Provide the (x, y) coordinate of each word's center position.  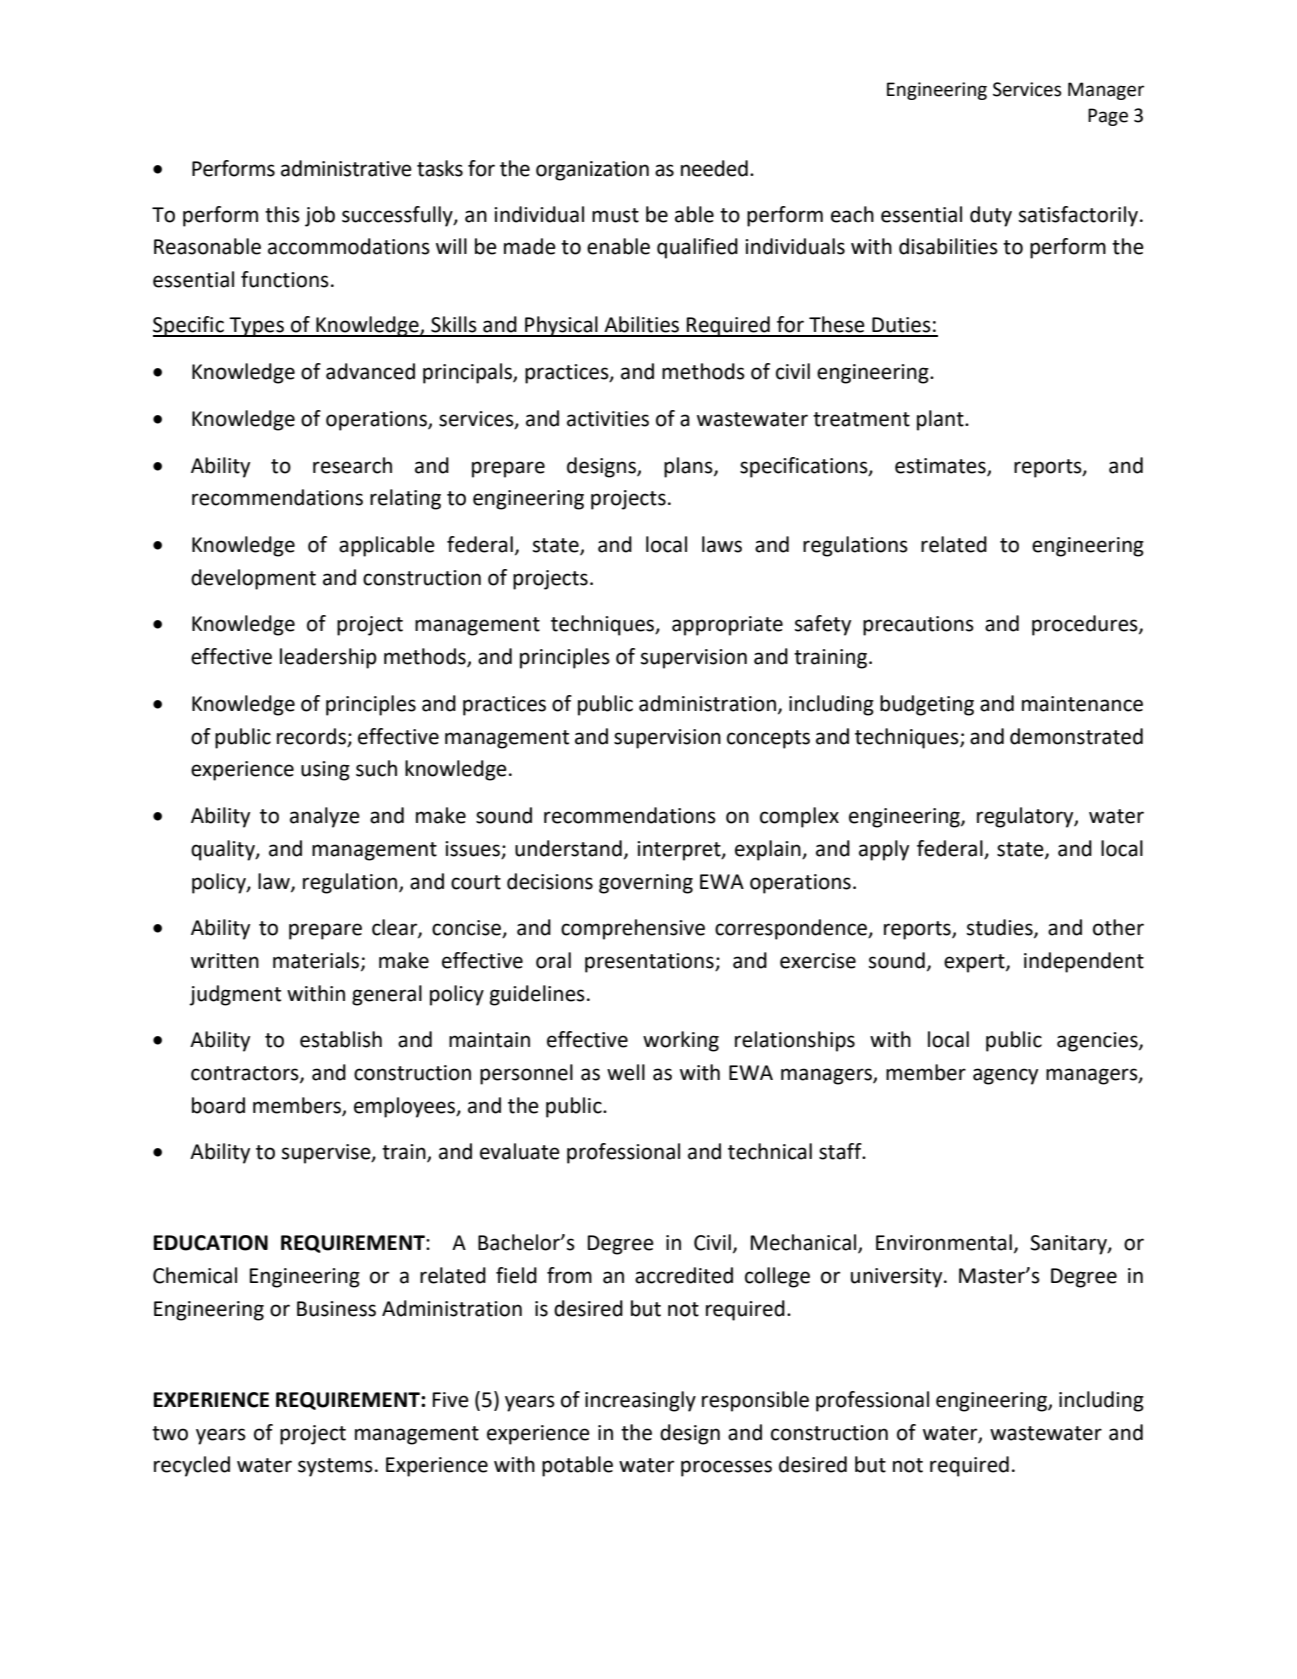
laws (722, 544)
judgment (235, 995)
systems (335, 1467)
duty (991, 216)
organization (592, 171)
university (898, 1278)
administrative (346, 168)
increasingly (640, 1401)
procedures (1086, 625)
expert (975, 963)
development (253, 579)
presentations (650, 963)
